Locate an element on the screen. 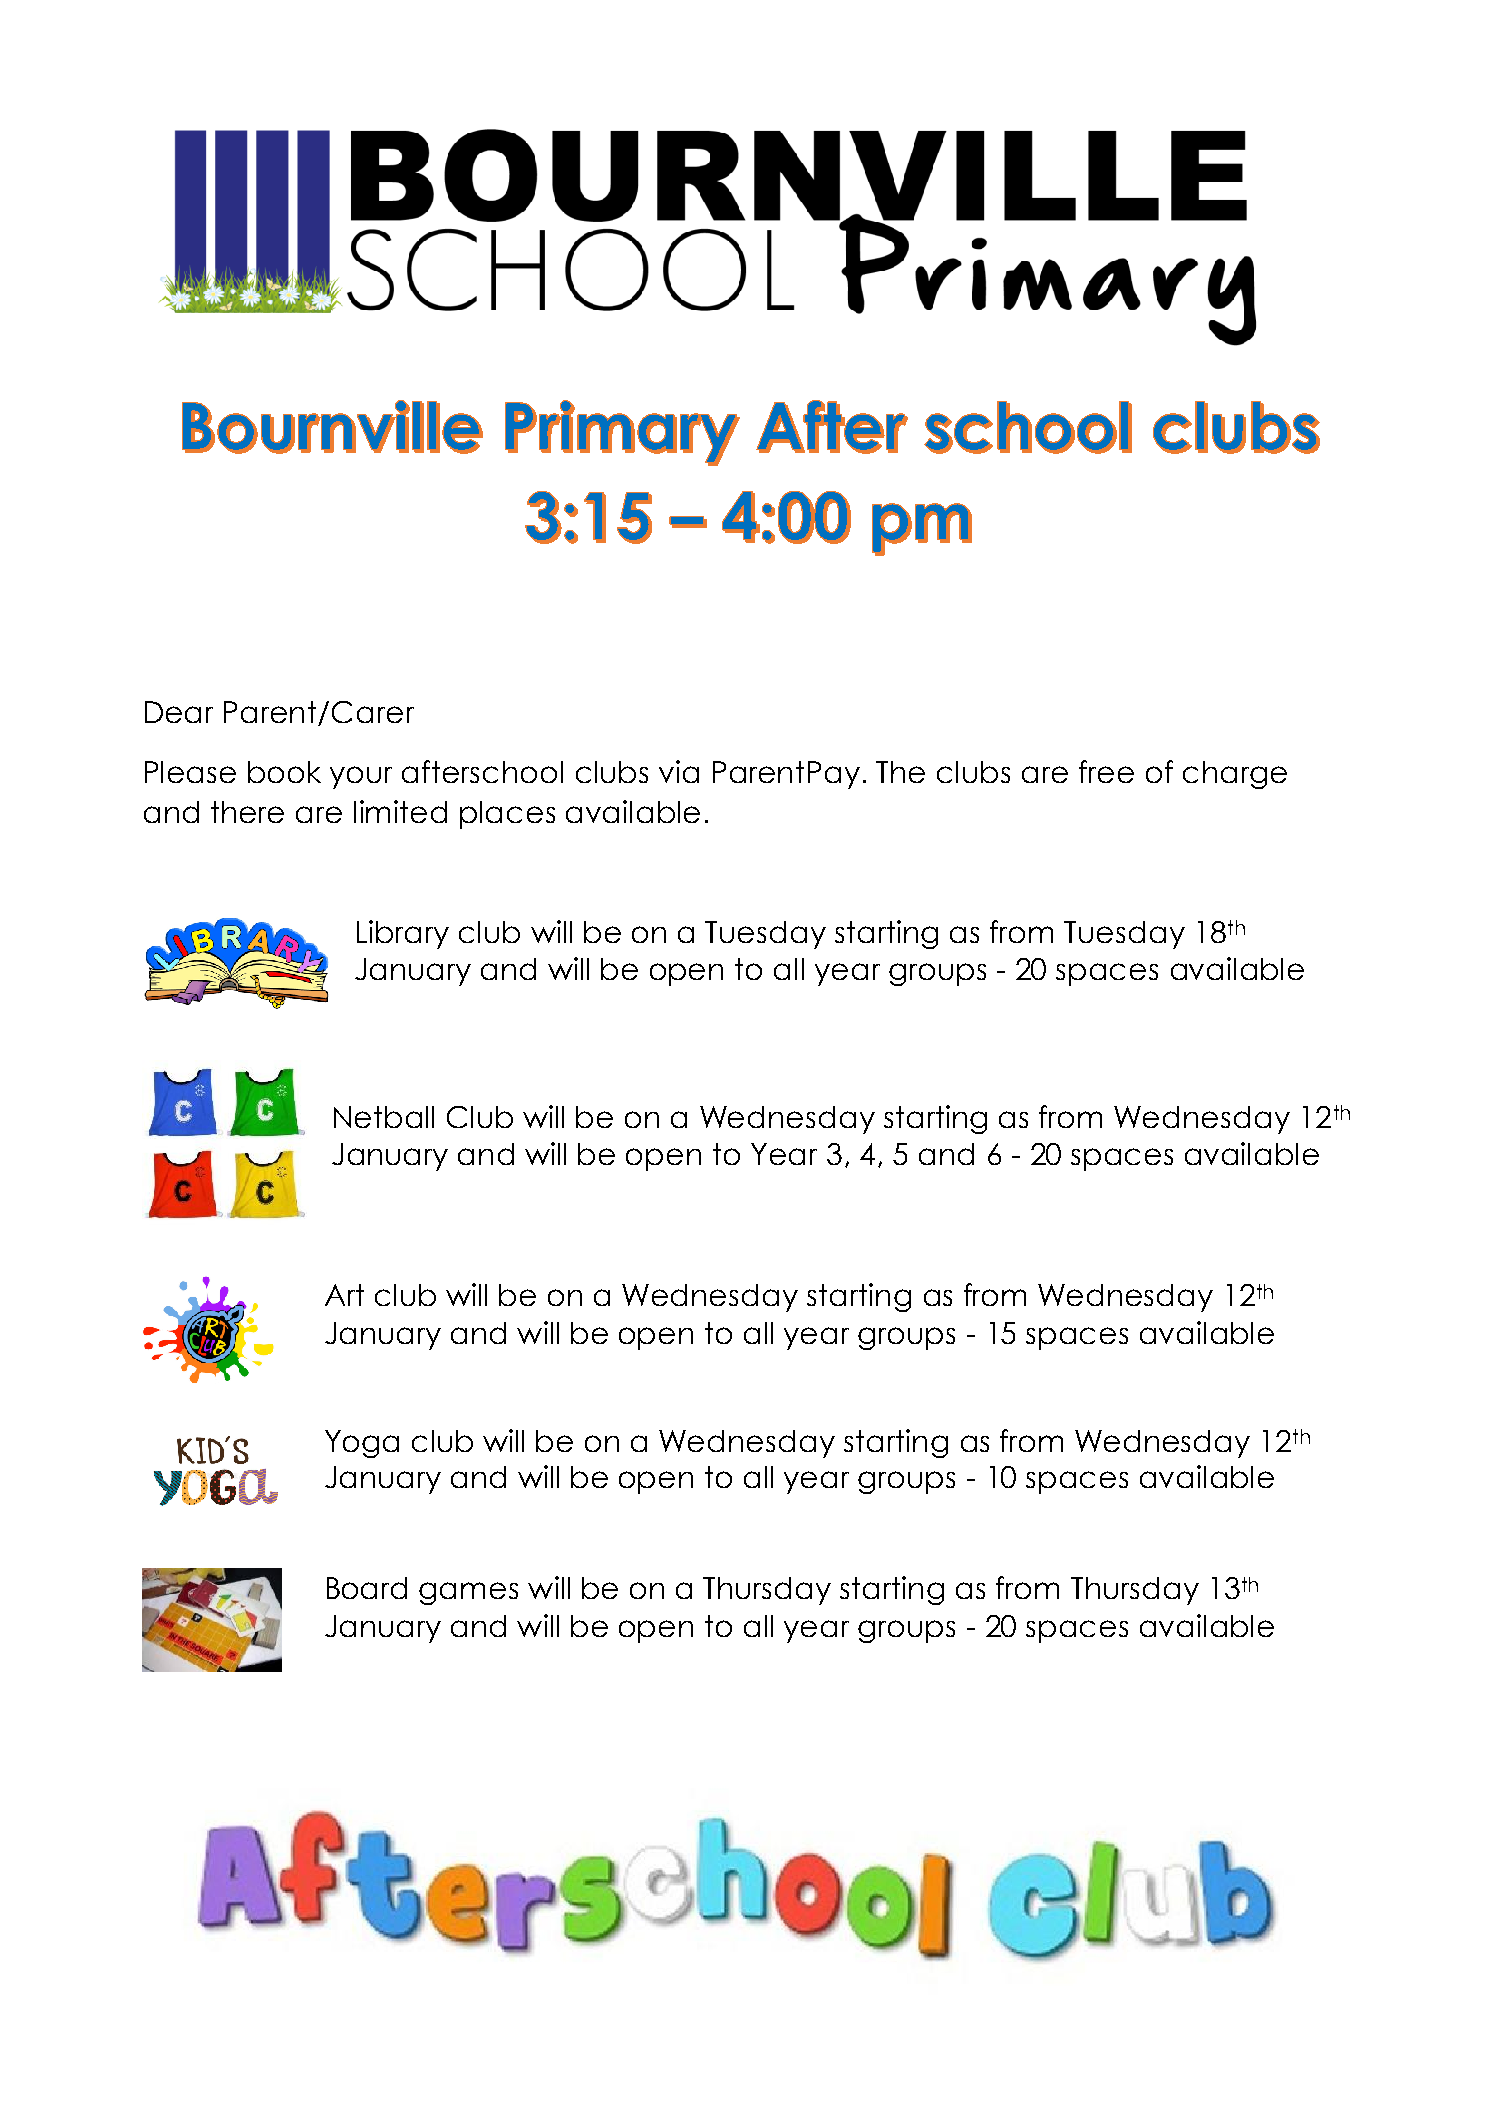  free is located at coordinates (1106, 771).
